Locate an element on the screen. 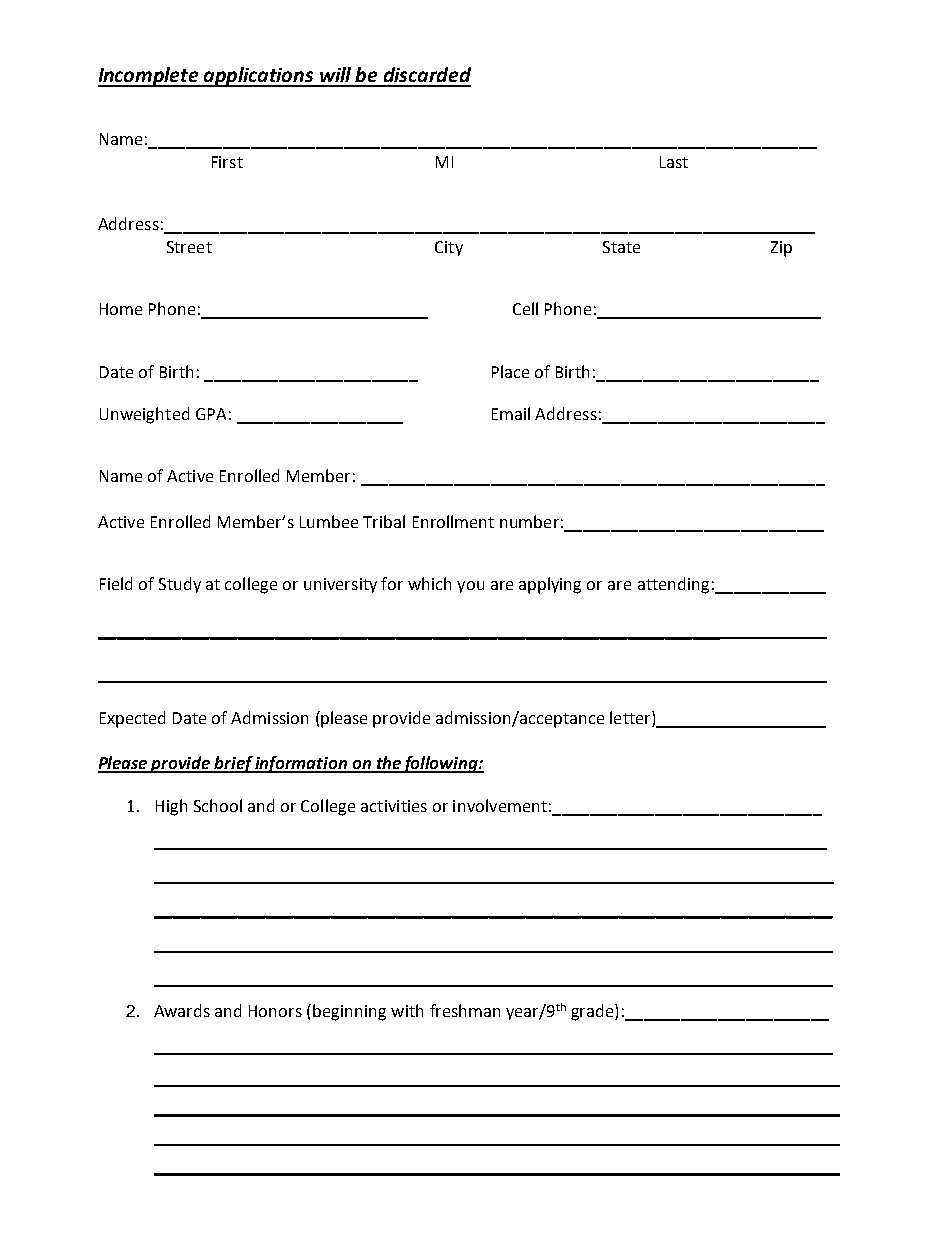 The width and height of the screenshot is (952, 1233). GPA is located at coordinates (211, 414).
